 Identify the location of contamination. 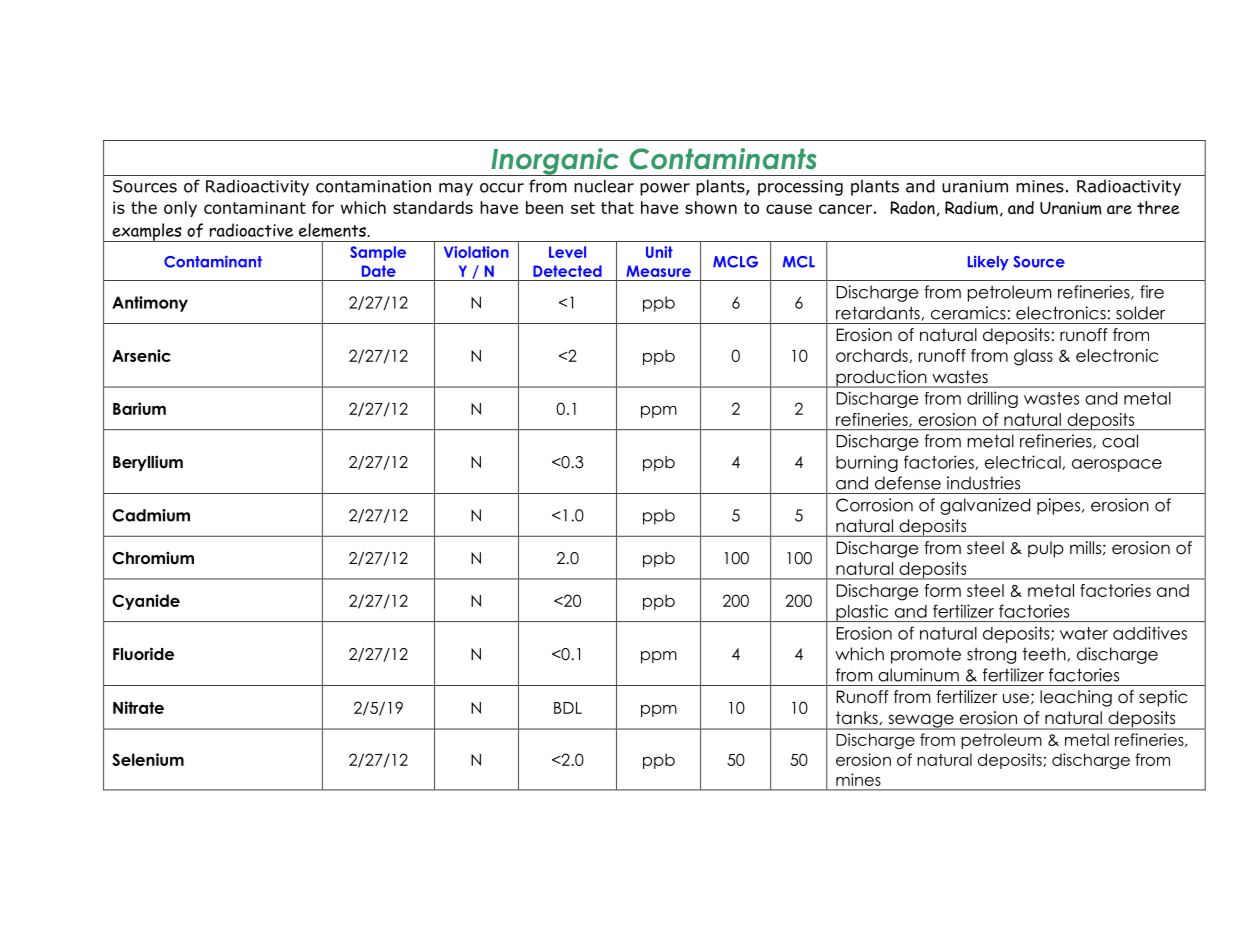
(373, 186).
